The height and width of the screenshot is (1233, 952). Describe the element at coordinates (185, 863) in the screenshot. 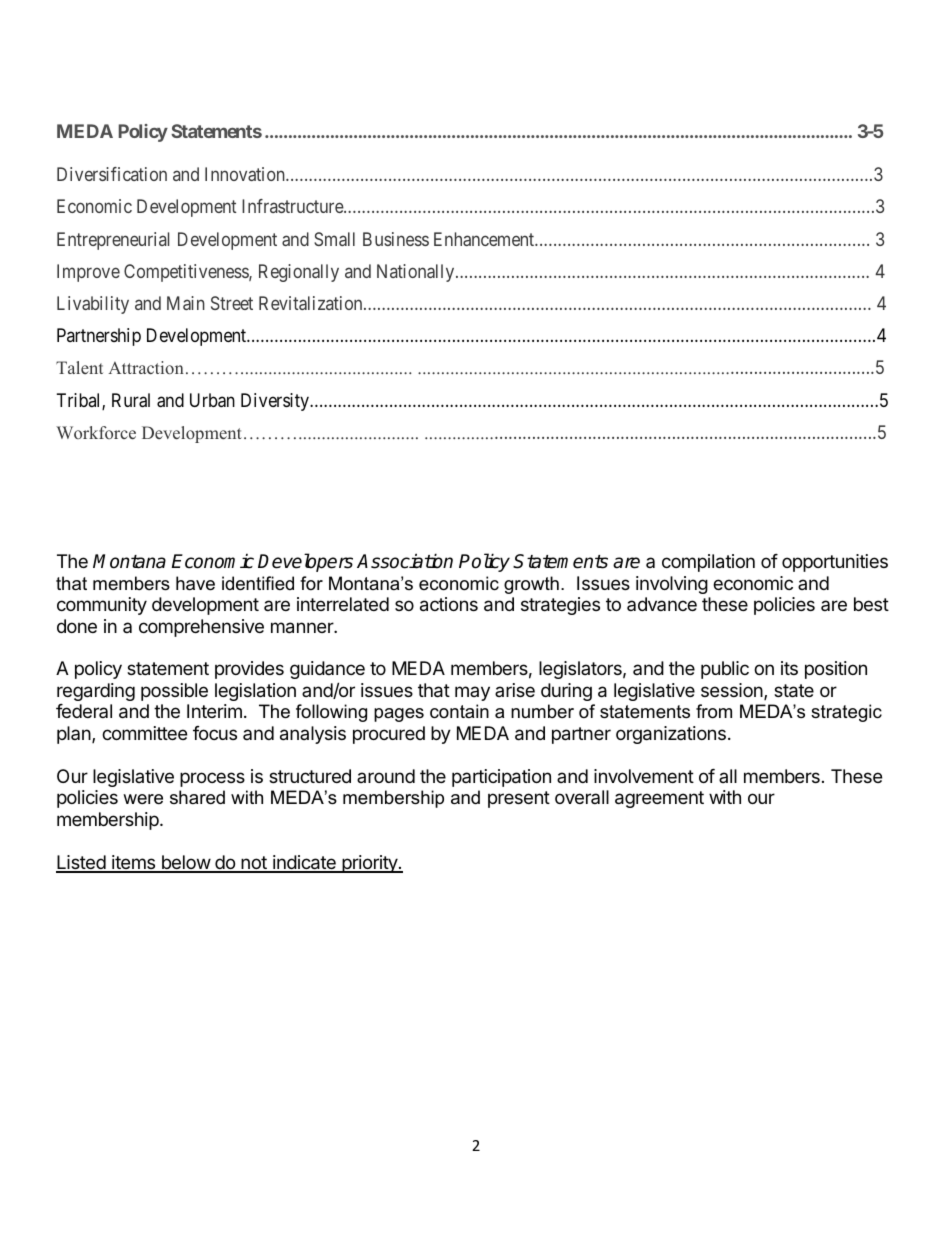

I see `below` at that location.
